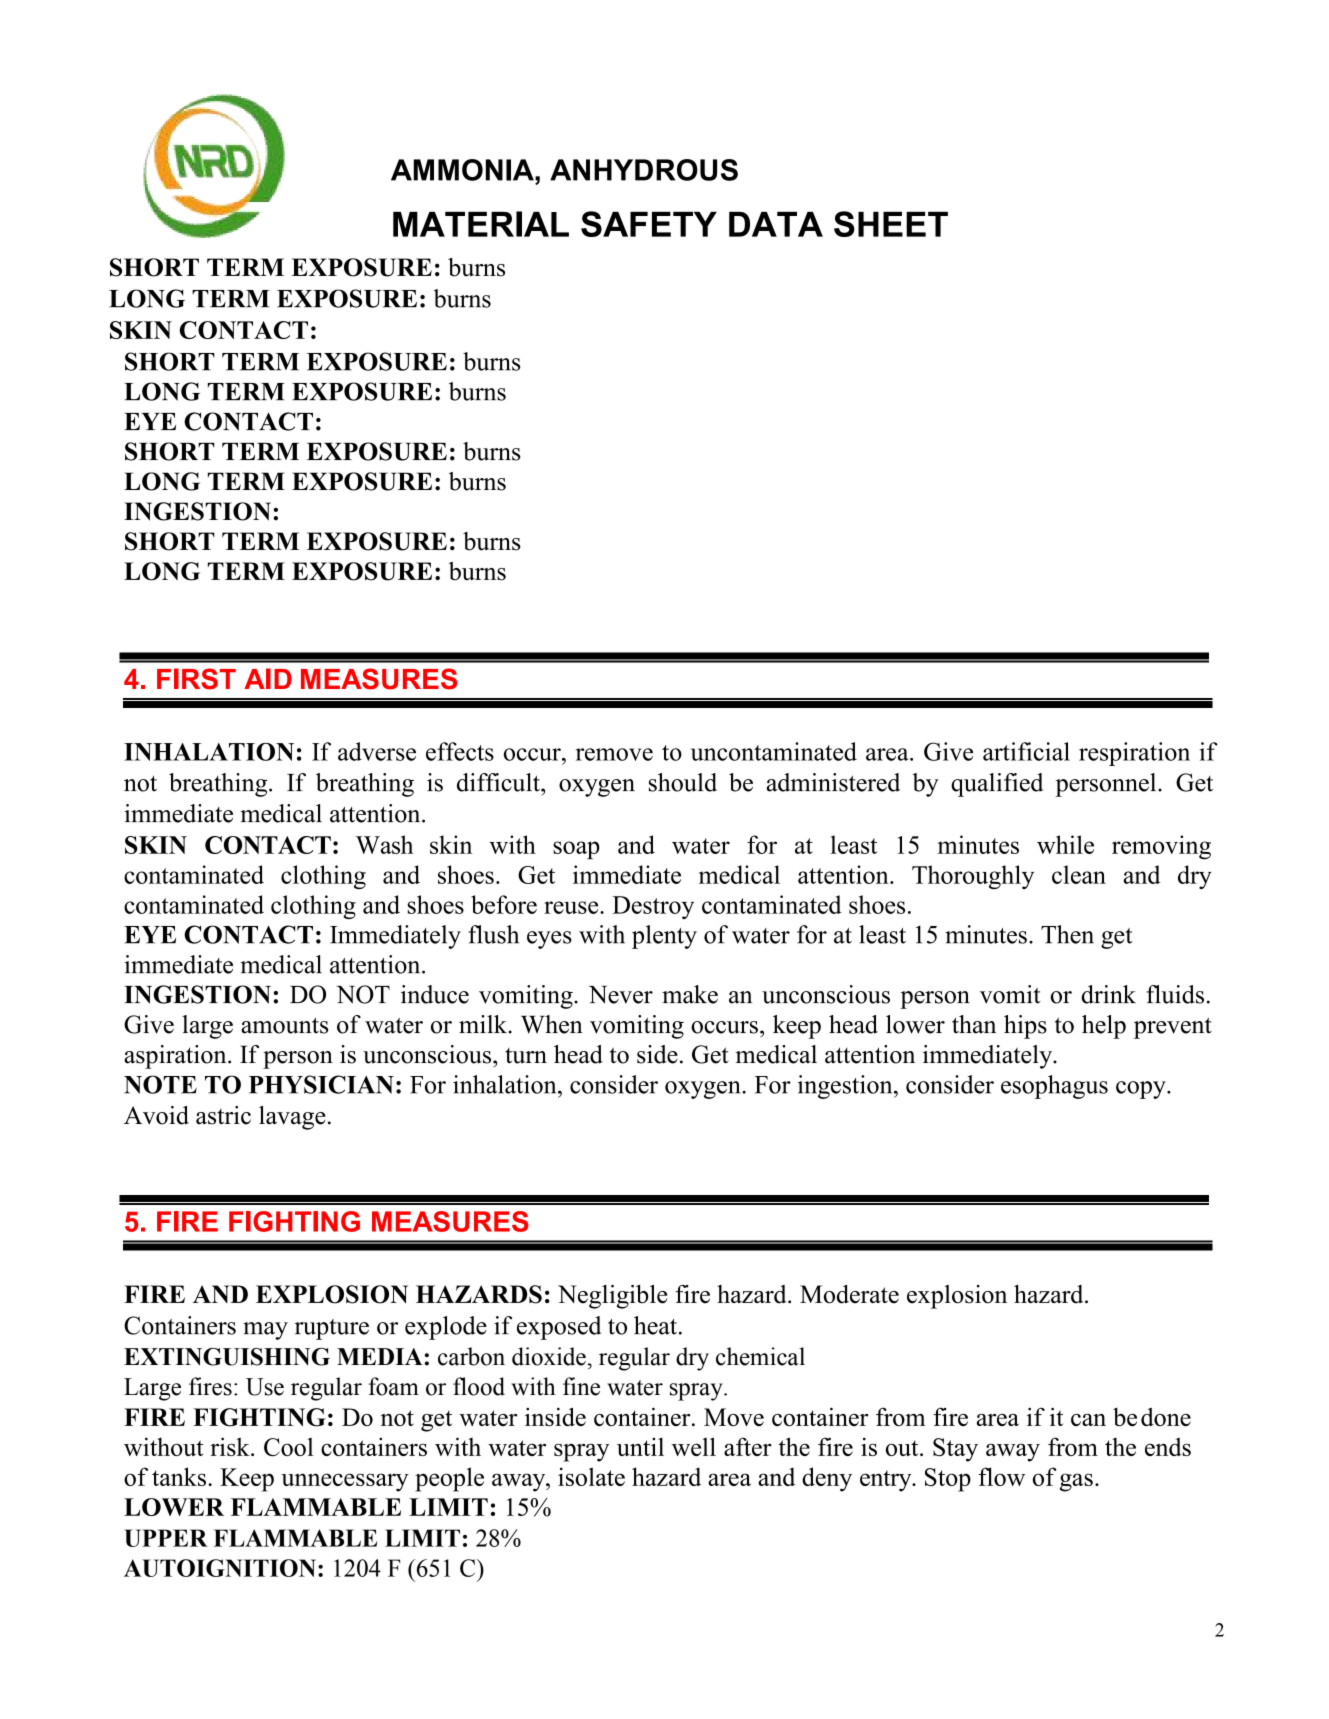 The image size is (1329, 1719). What do you see at coordinates (284, 1025) in the image?
I see `amounts` at bounding box center [284, 1025].
